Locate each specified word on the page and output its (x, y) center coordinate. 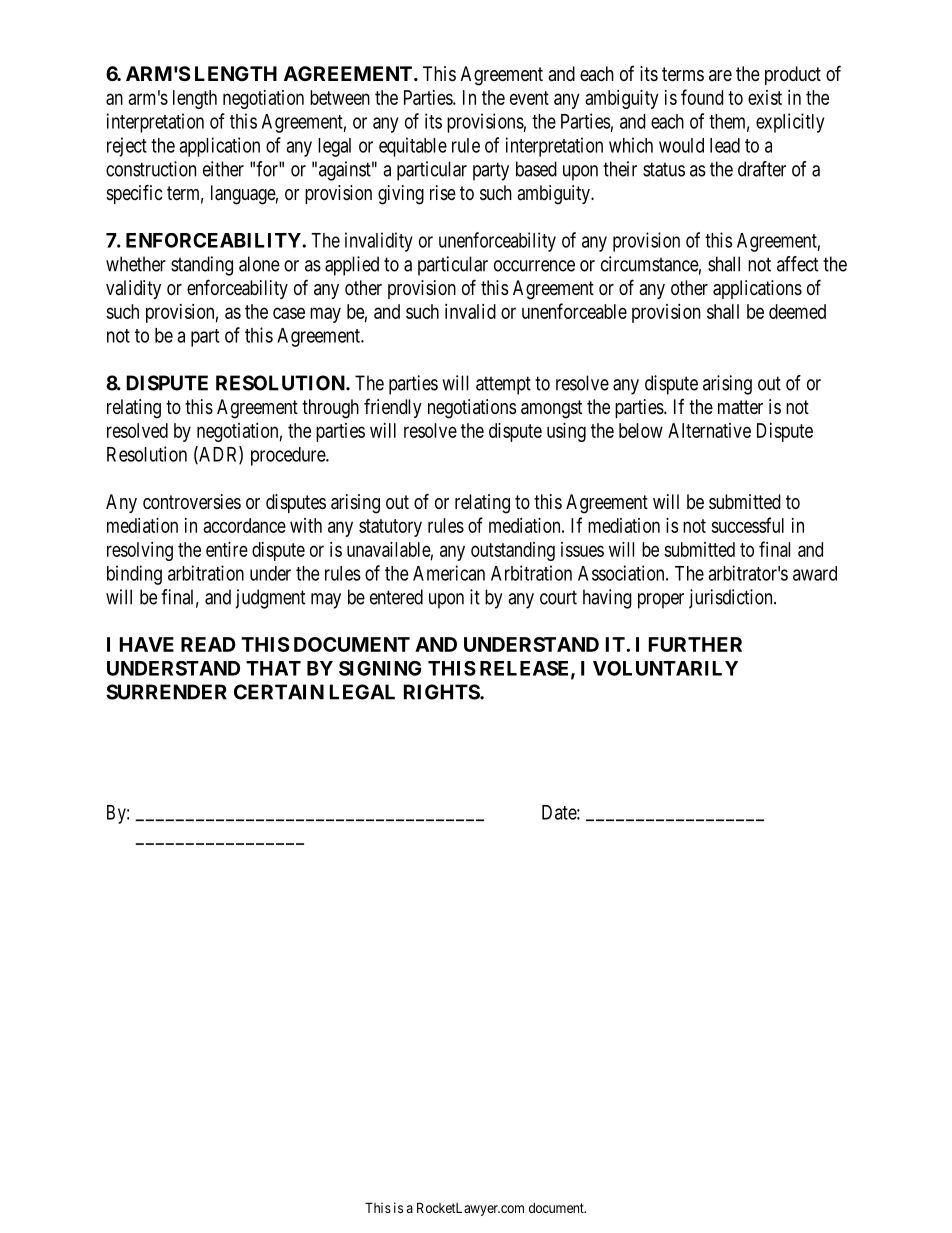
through (330, 409)
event (529, 98)
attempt (503, 385)
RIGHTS (442, 692)
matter (740, 407)
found (702, 97)
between (340, 97)
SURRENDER (166, 692)
